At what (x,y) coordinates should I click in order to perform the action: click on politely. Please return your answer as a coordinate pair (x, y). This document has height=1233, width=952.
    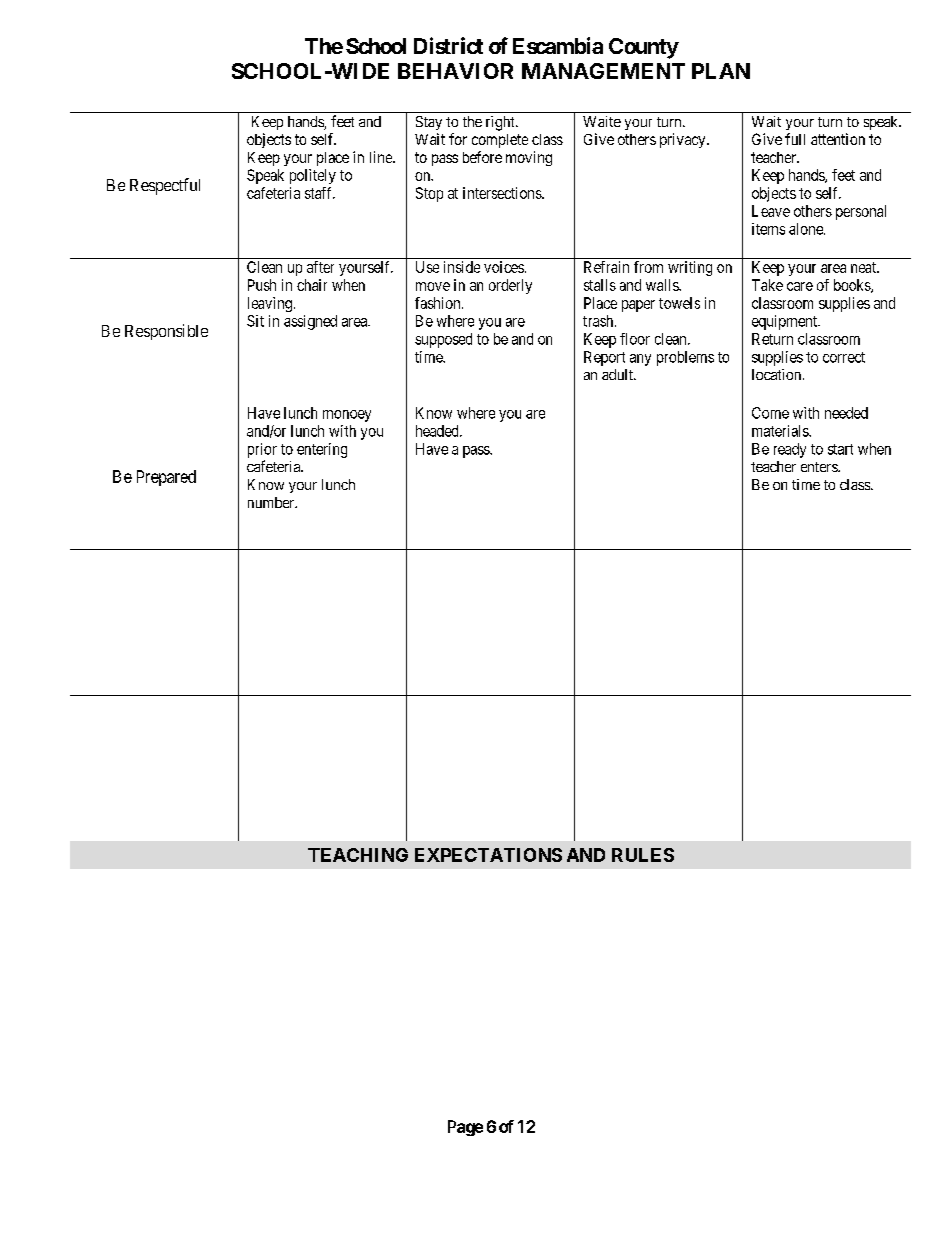
    Looking at the image, I should click on (313, 176).
